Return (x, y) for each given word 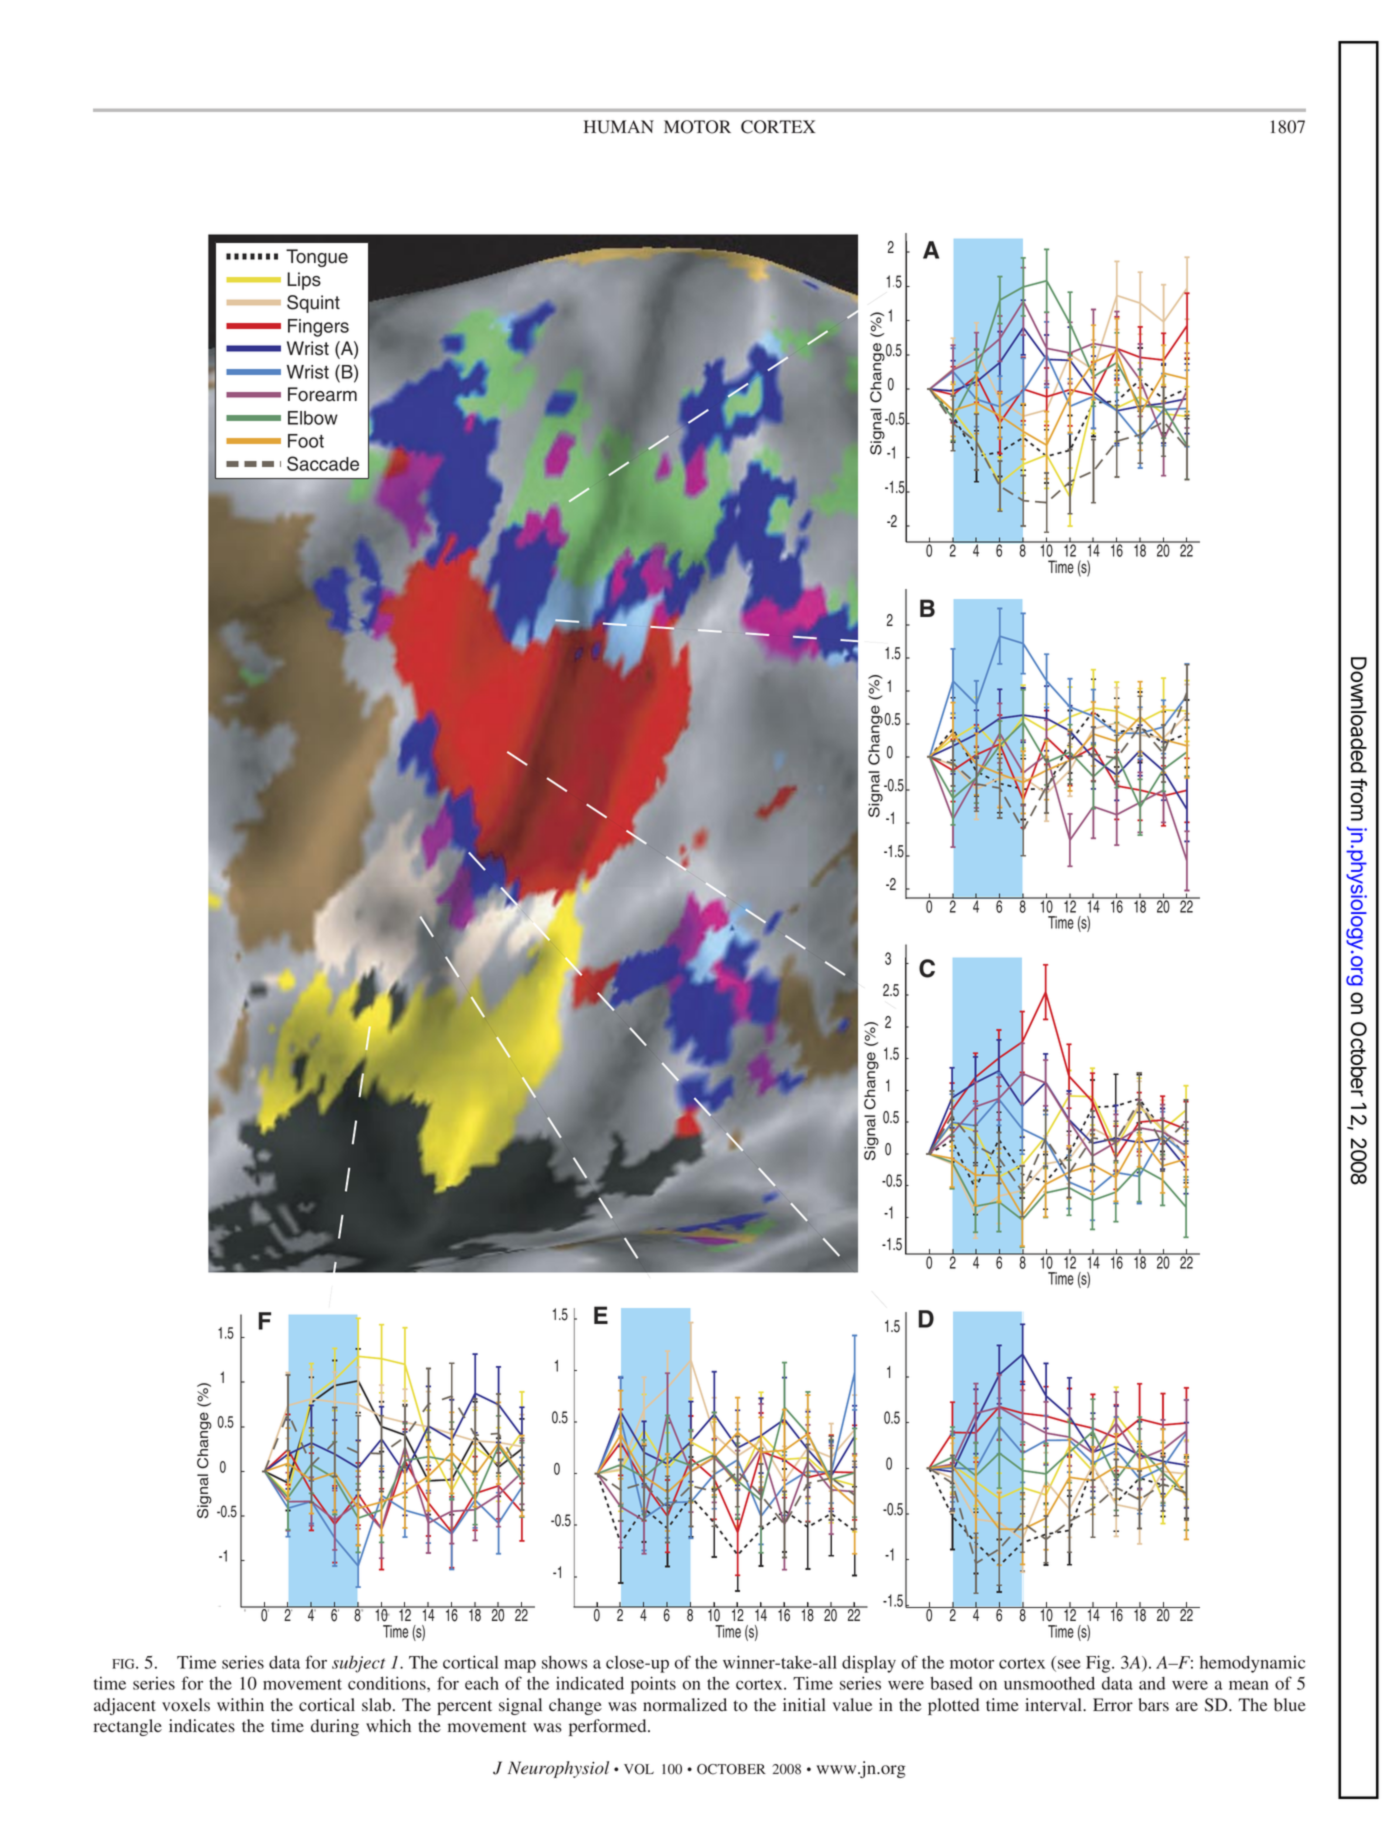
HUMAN (619, 127)
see (1068, 1665)
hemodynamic (1252, 1664)
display (869, 1664)
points (653, 1685)
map (520, 1666)
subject (358, 1664)
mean (1249, 1685)
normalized (685, 1705)
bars (1153, 1705)
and (1152, 1683)
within (240, 1704)
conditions (388, 1683)
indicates (202, 1725)
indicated (590, 1683)
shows (564, 1662)
